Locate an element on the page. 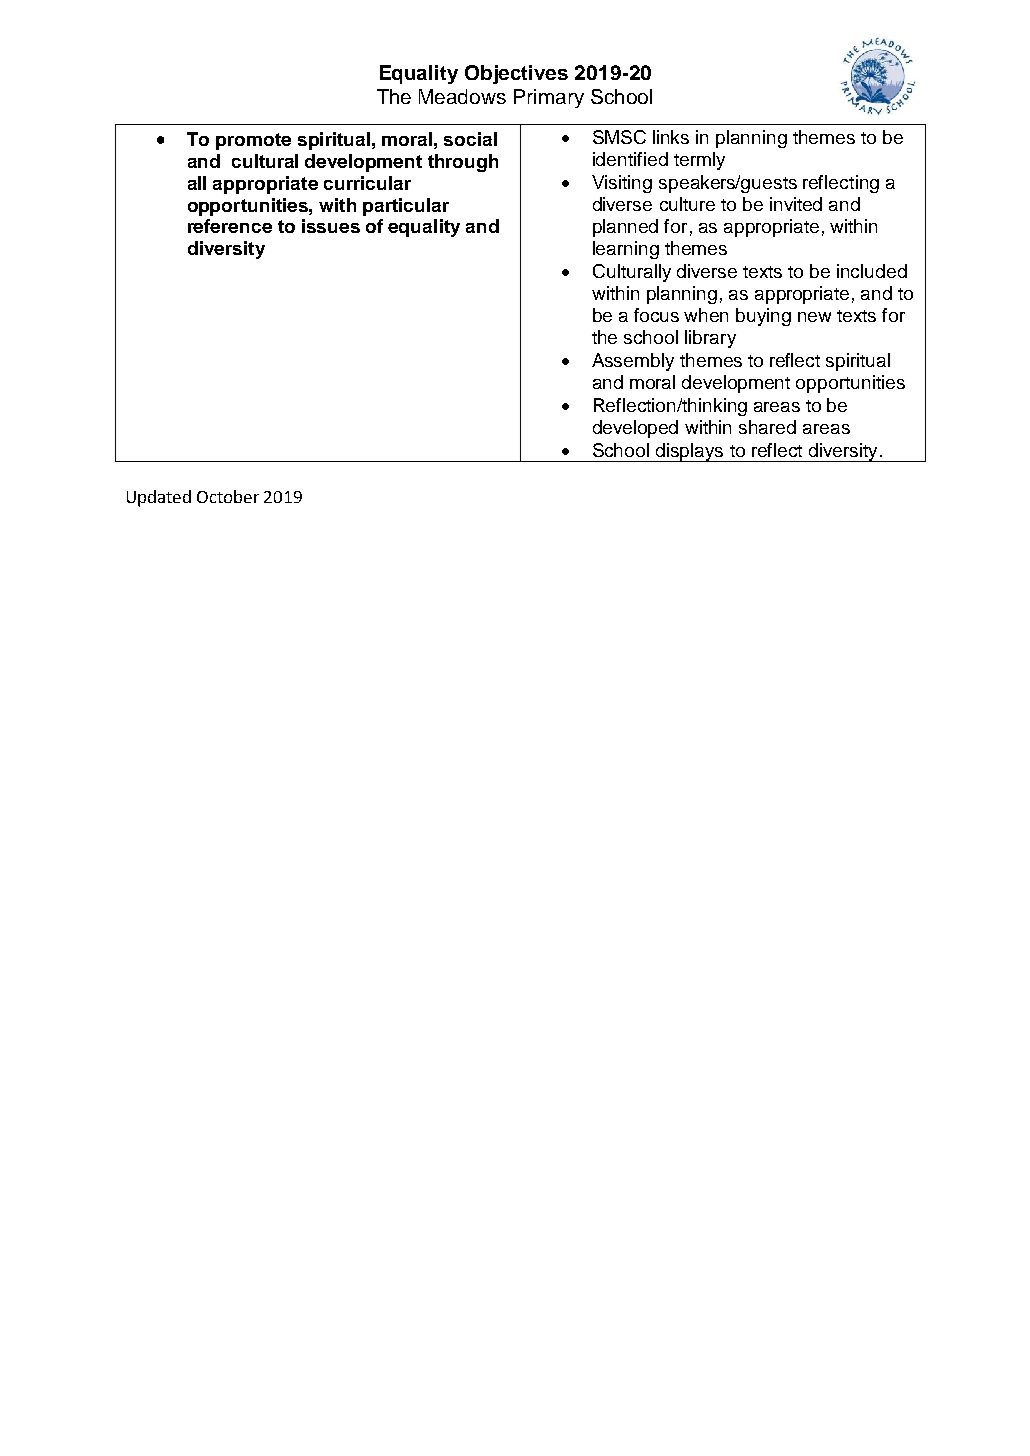 Image resolution: width=1030 pixels, height=1456 pixels. October is located at coordinates (228, 496).
